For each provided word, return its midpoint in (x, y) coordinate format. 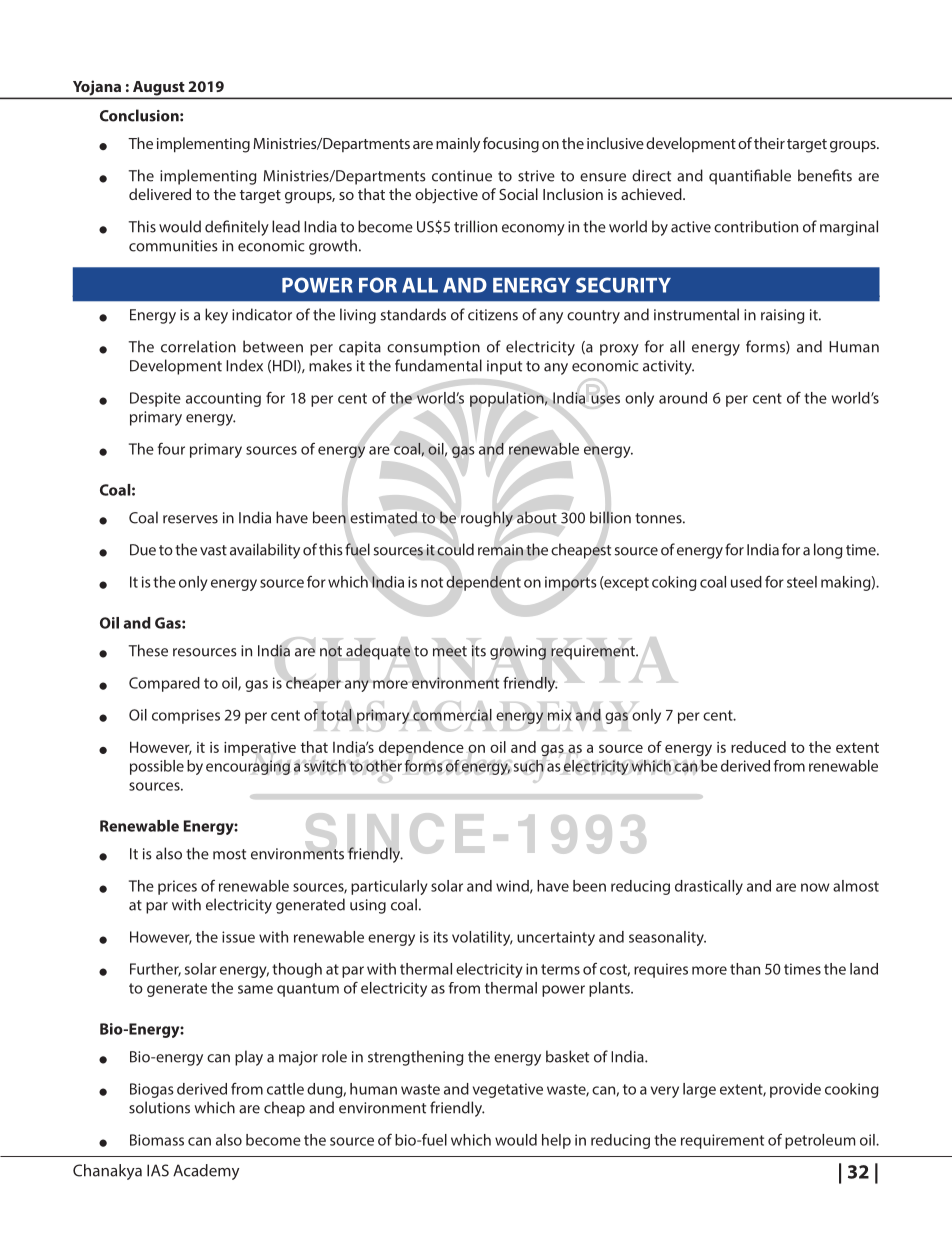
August (158, 89)
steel (802, 582)
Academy (206, 1172)
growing (518, 652)
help (556, 1141)
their (769, 143)
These (148, 650)
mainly (458, 145)
